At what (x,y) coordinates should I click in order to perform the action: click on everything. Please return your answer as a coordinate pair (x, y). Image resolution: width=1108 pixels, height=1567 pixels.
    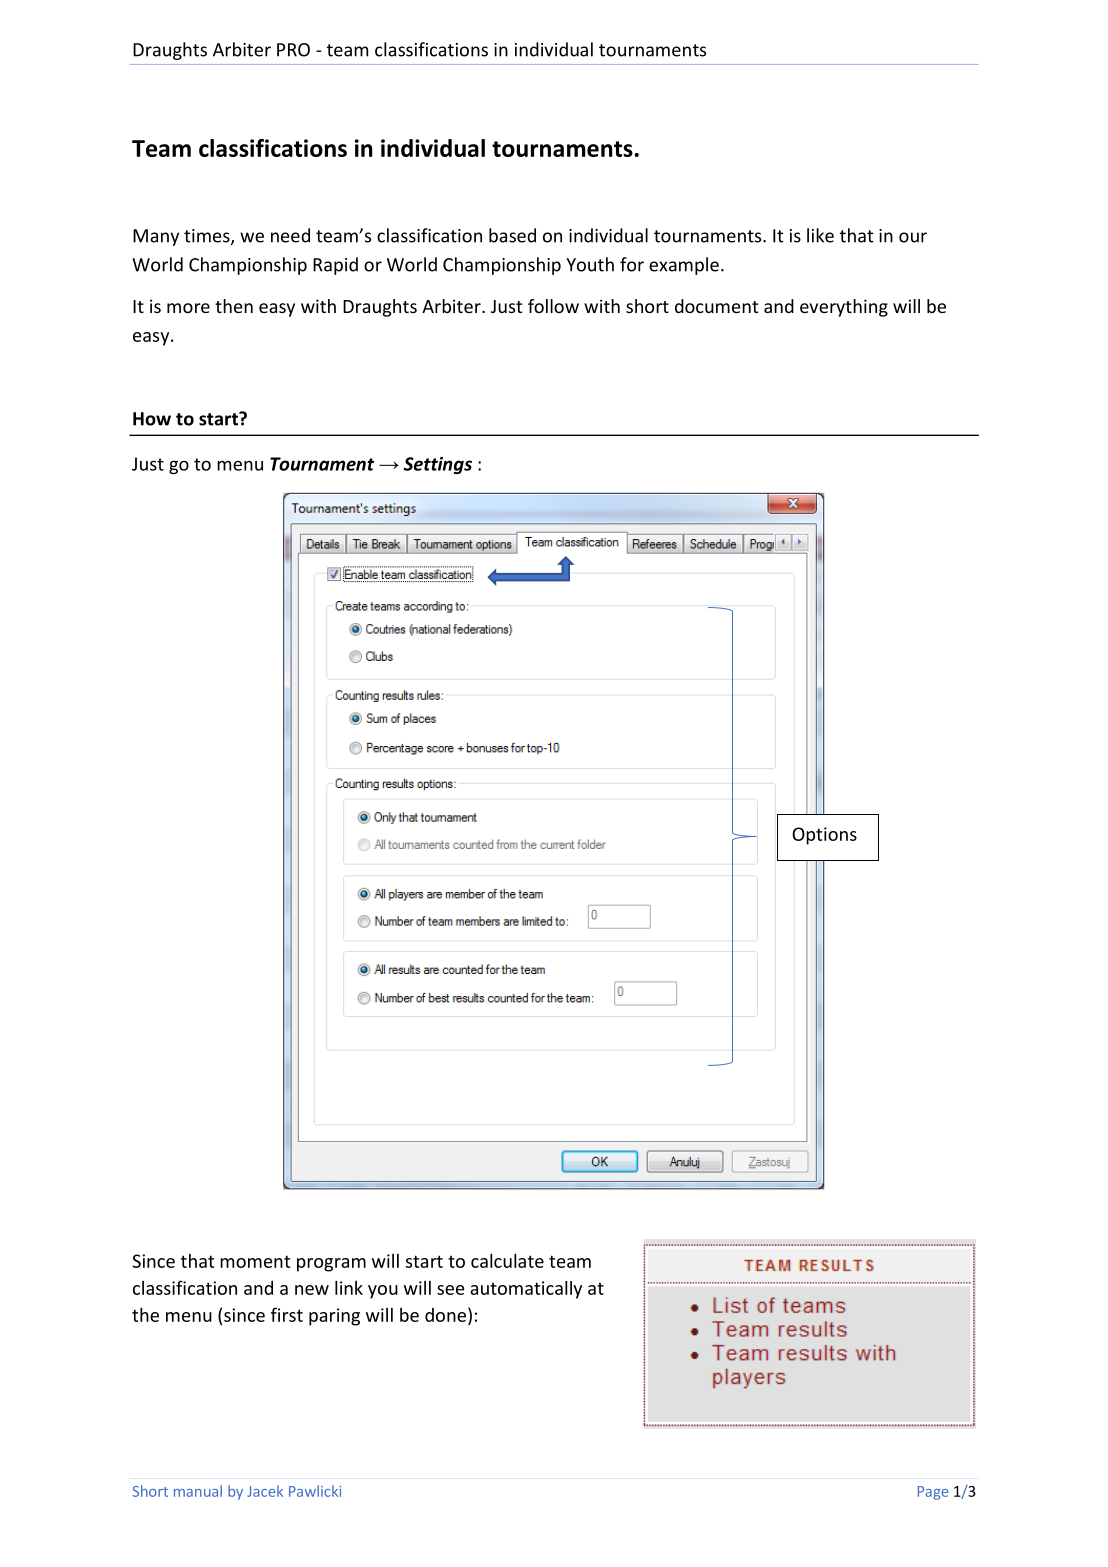
    Looking at the image, I should click on (844, 308).
